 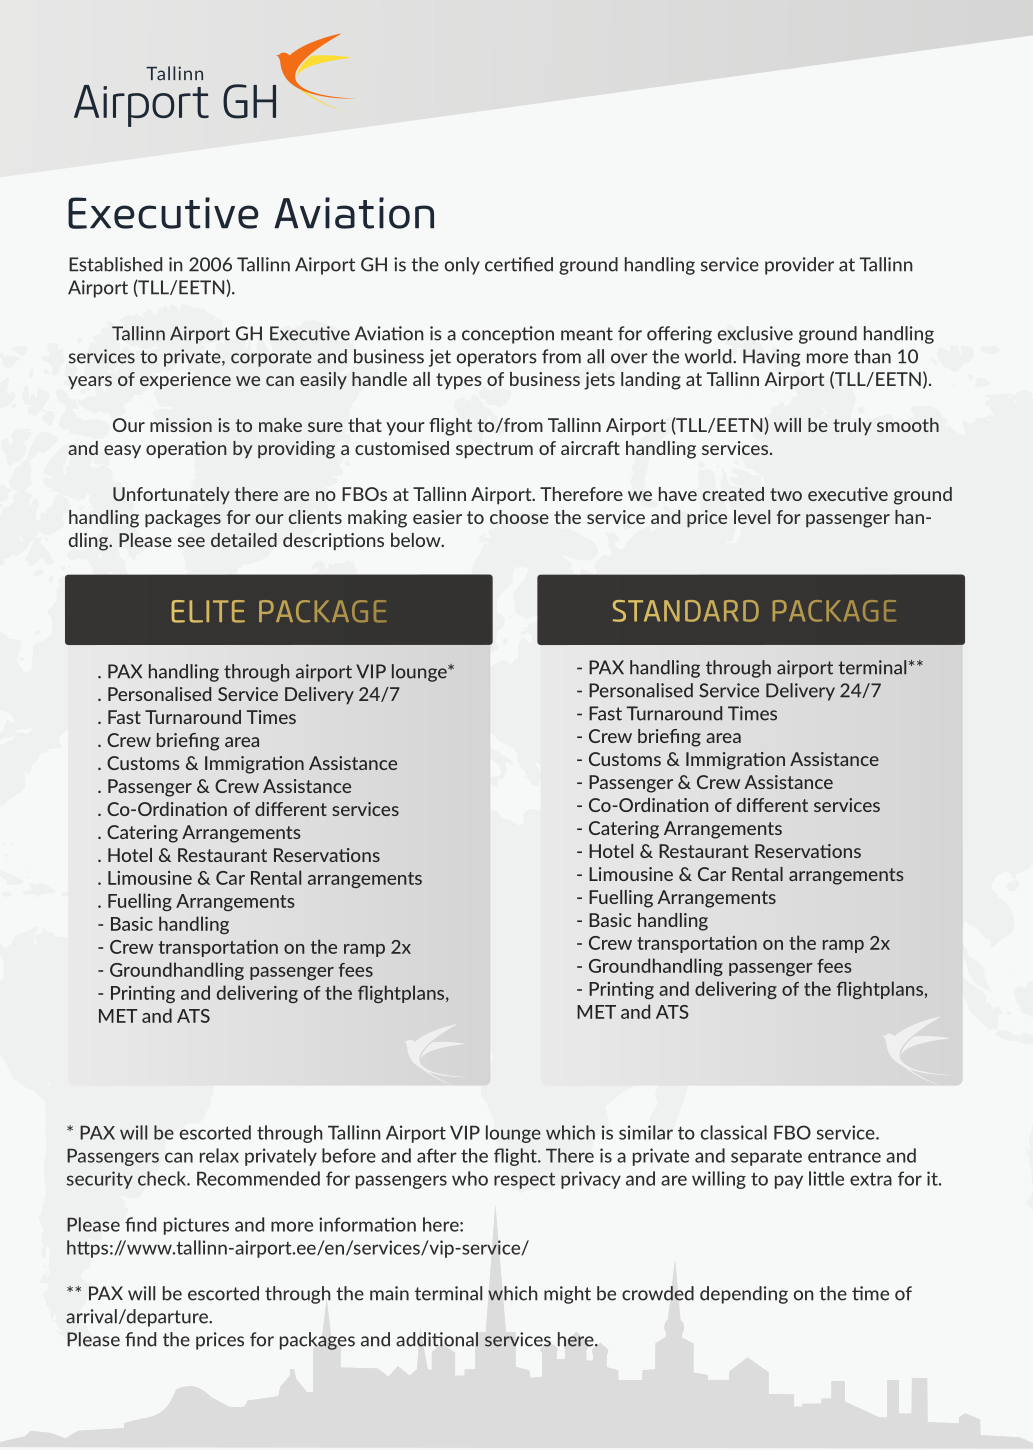 I want to click on Established, so click(x=115, y=264).
